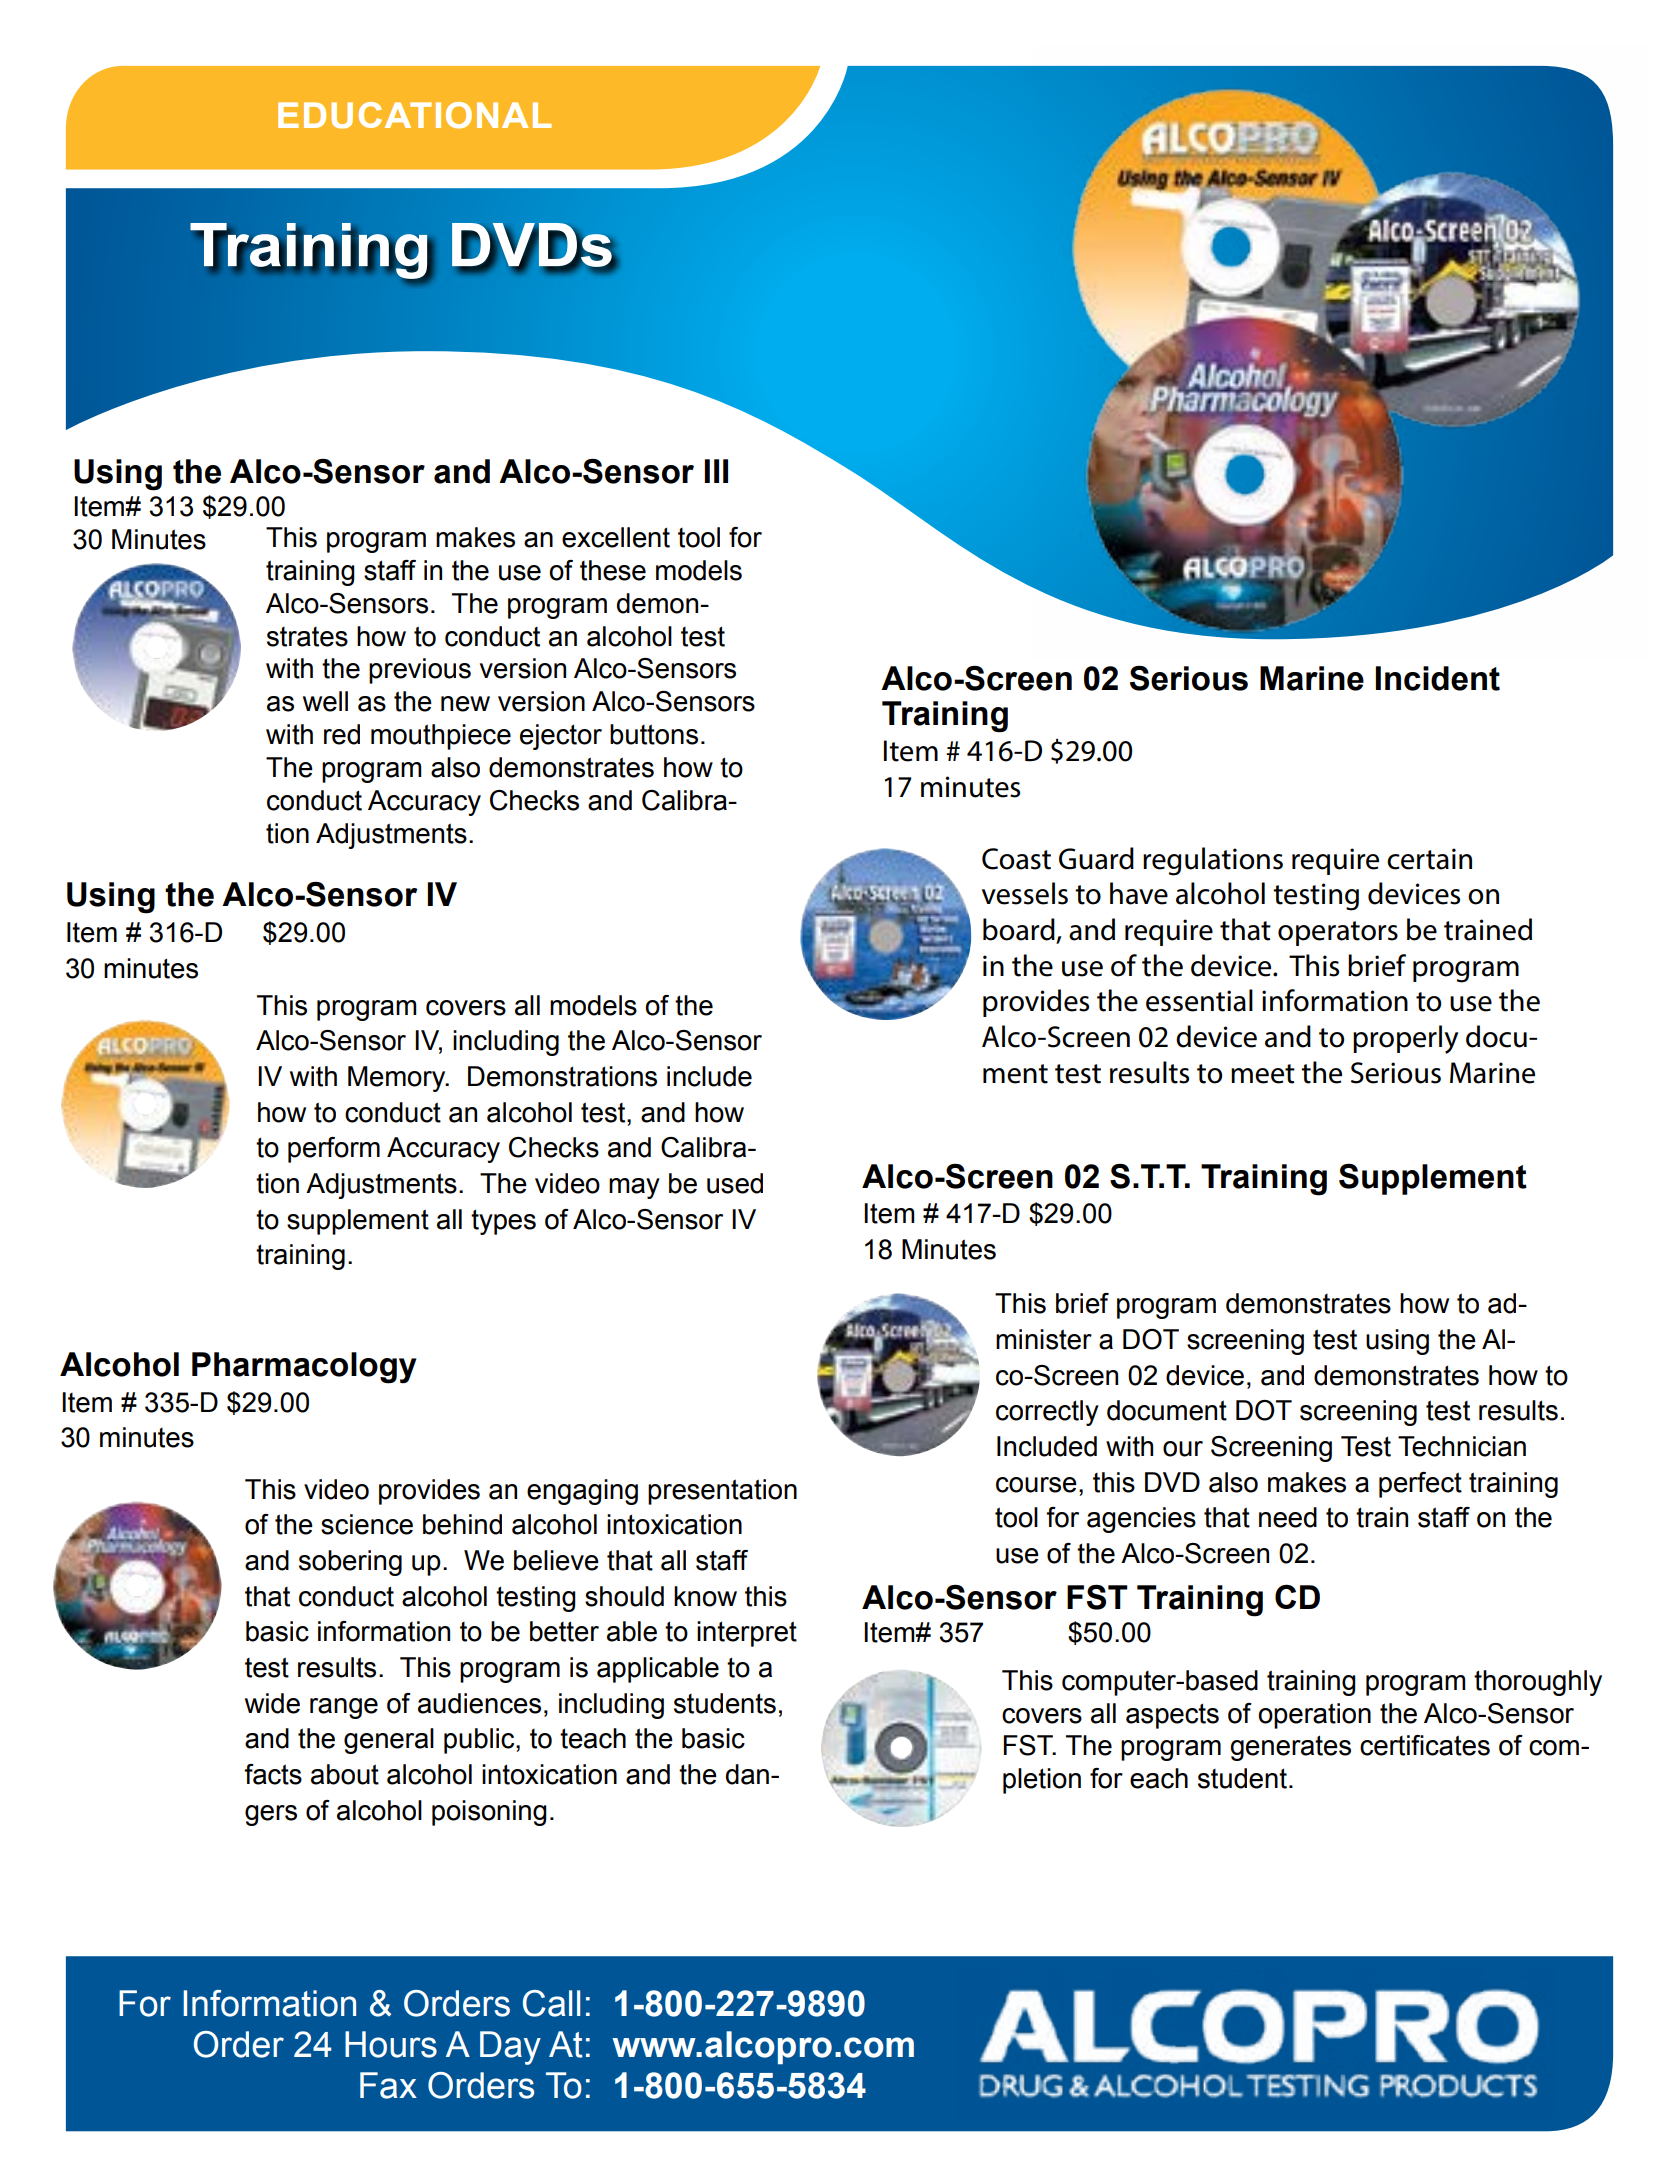  Describe the element at coordinates (1425, 1745) in the screenshot. I see `certificates` at that location.
